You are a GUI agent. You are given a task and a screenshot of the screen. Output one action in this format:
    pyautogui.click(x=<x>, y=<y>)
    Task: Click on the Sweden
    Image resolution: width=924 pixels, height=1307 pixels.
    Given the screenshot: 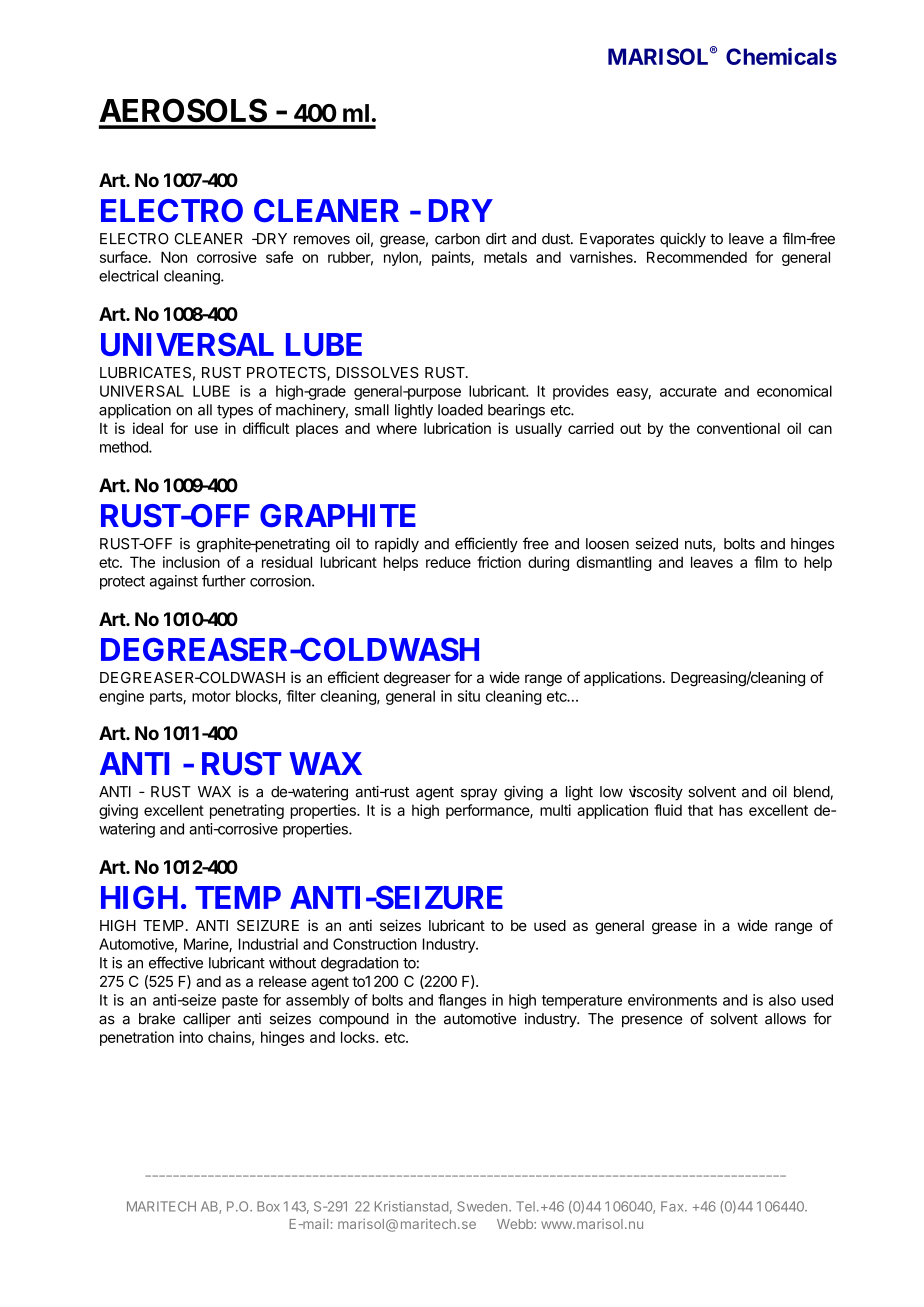 What is the action you would take?
    pyautogui.click(x=482, y=1206)
